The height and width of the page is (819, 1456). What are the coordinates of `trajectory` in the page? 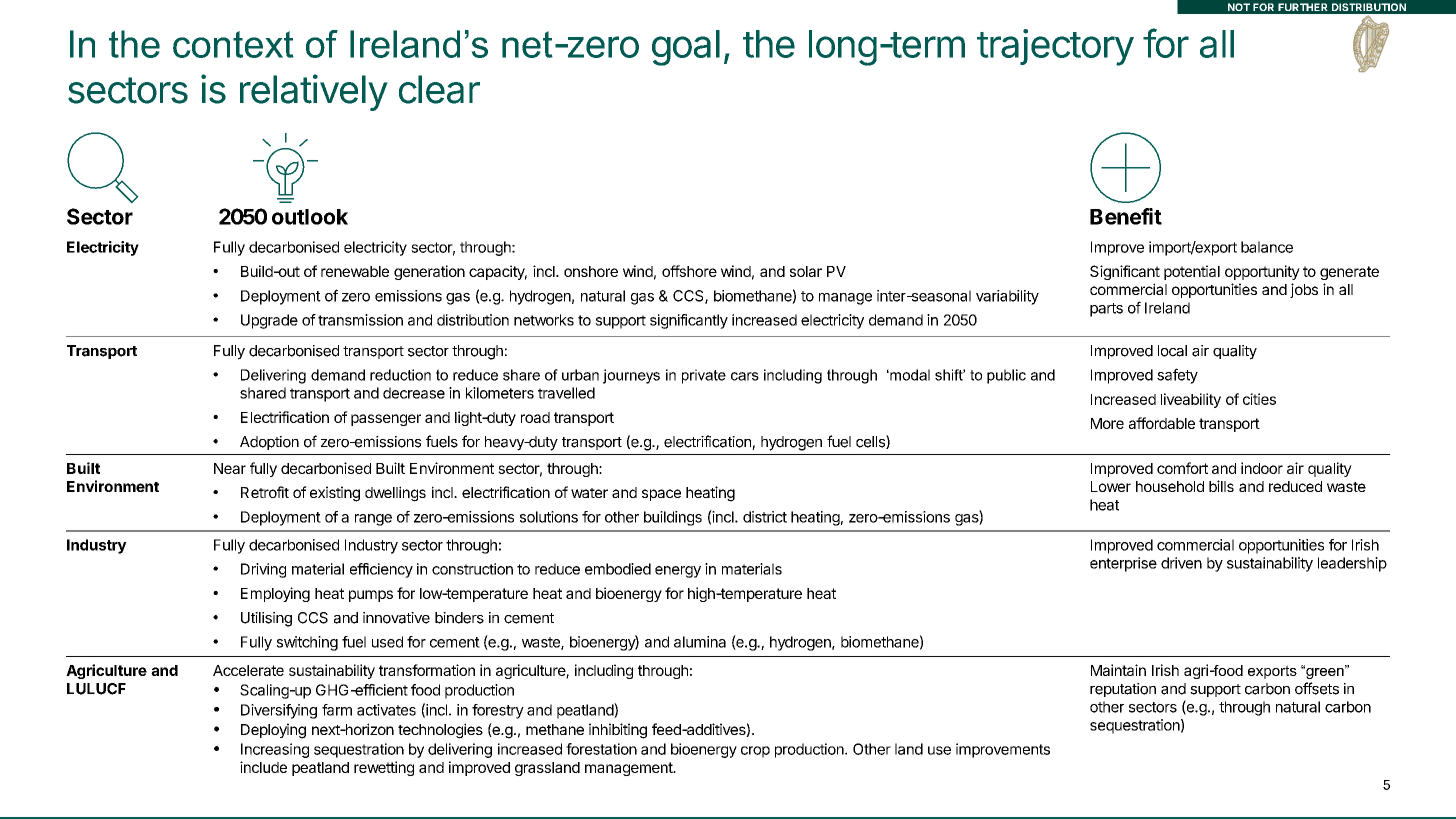 It's located at (1055, 47).
